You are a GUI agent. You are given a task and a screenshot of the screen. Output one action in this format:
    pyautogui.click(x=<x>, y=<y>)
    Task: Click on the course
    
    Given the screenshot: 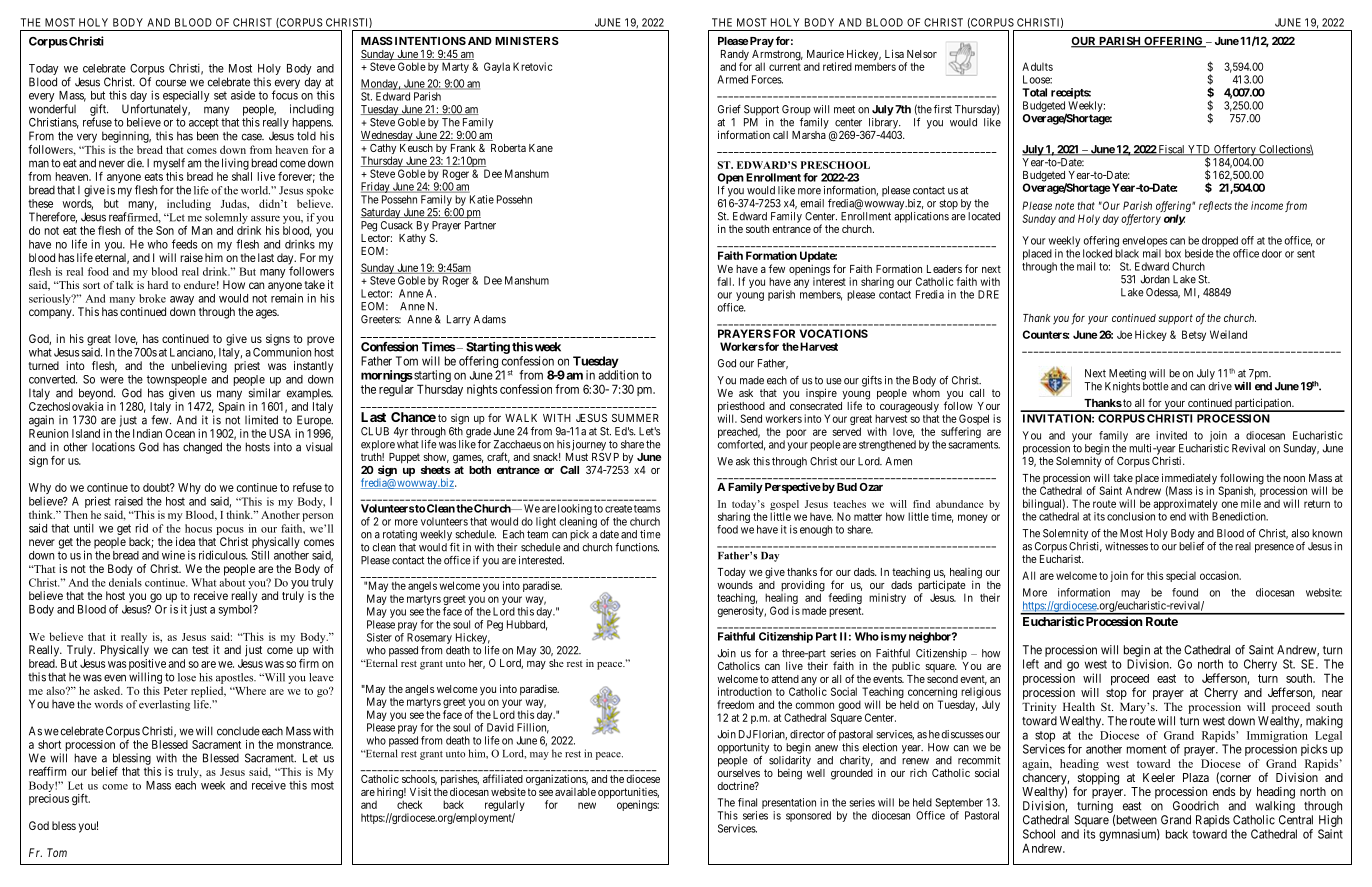 What is the action you would take?
    pyautogui.click(x=171, y=83)
